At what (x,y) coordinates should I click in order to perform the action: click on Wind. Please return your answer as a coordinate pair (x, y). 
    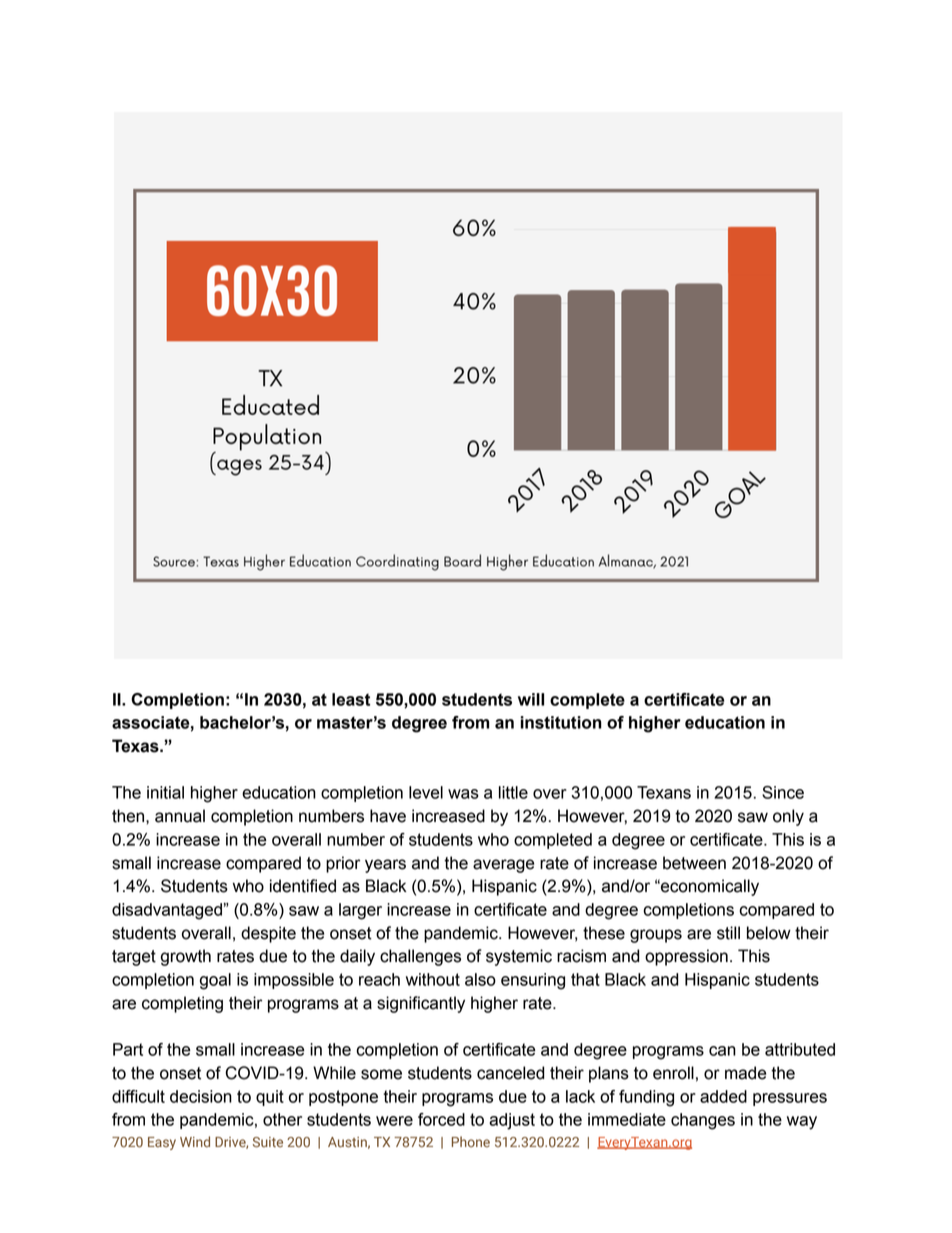
    Looking at the image, I should click on (195, 1141).
